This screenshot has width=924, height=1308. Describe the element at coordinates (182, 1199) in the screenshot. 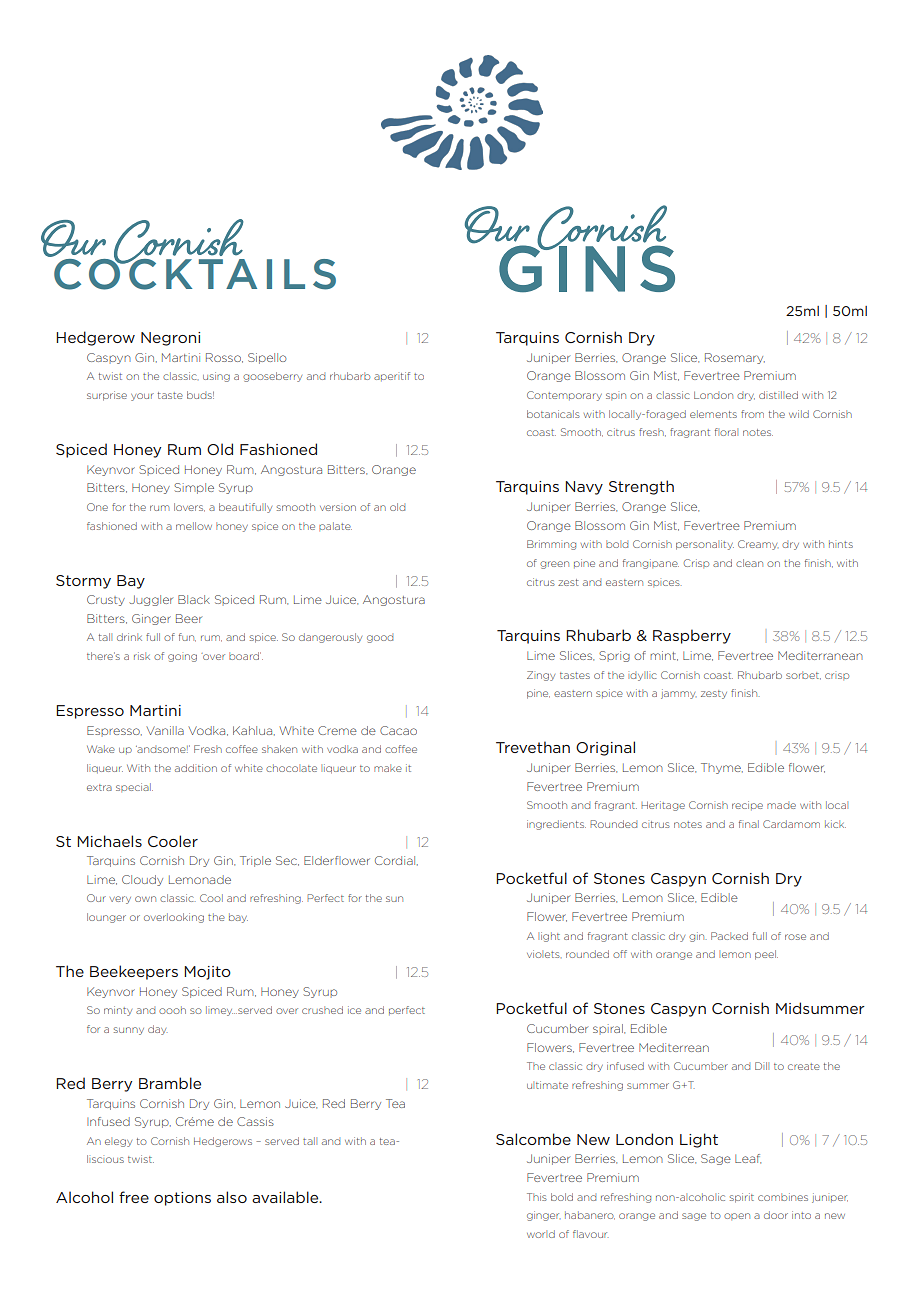

I see `options` at that location.
